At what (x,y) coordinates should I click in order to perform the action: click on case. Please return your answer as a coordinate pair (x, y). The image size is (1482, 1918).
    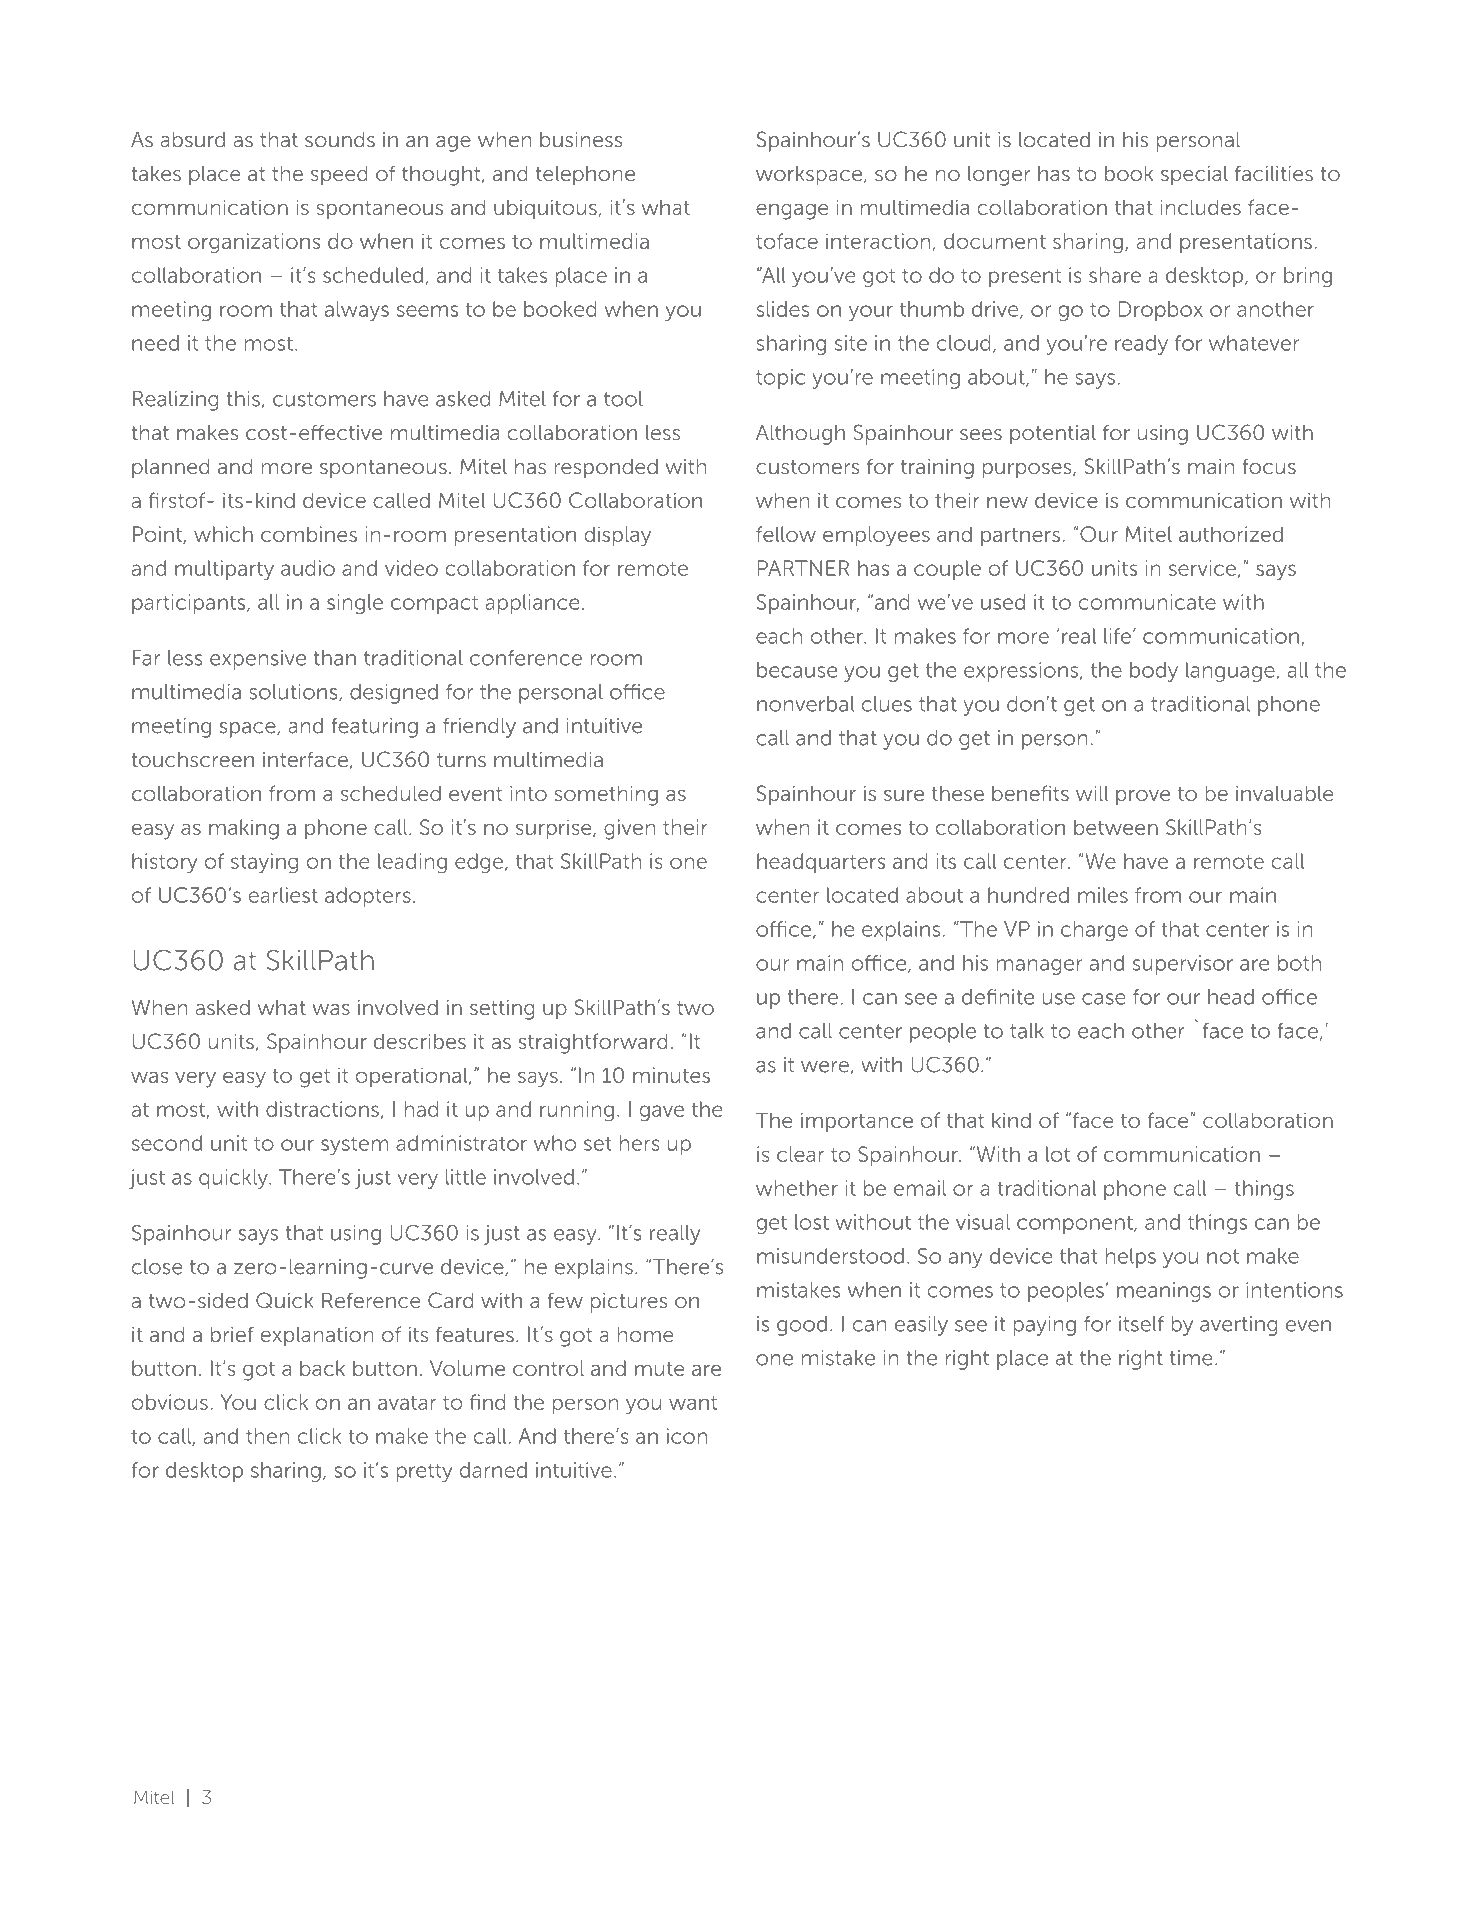
    Looking at the image, I should click on (1104, 999).
